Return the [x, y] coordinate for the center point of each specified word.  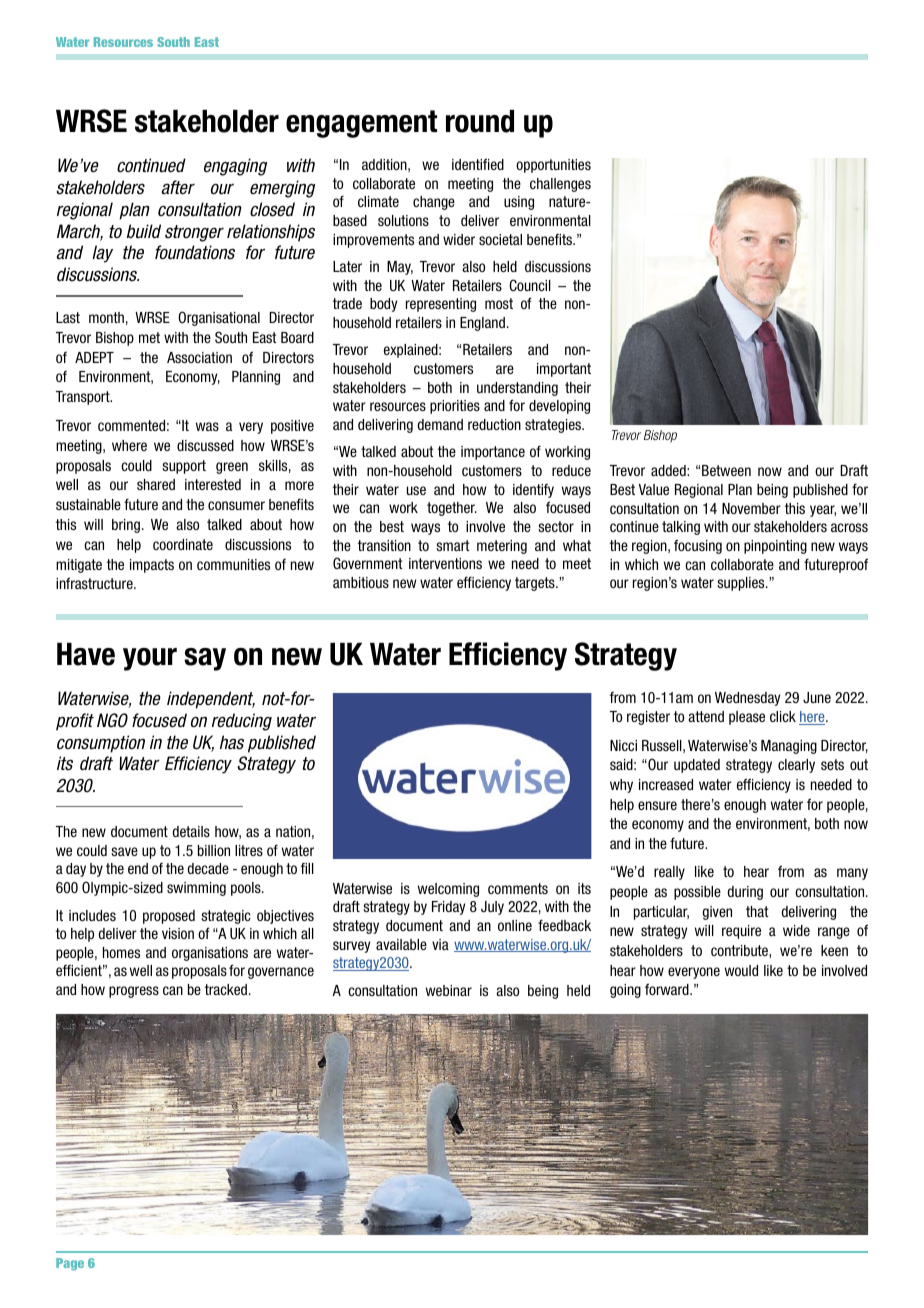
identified [478, 164]
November [751, 508]
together [452, 509]
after [178, 187]
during [745, 893]
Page [70, 1264]
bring [126, 526]
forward [668, 989]
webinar [449, 990]
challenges [560, 185]
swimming [196, 889]
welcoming [448, 890]
